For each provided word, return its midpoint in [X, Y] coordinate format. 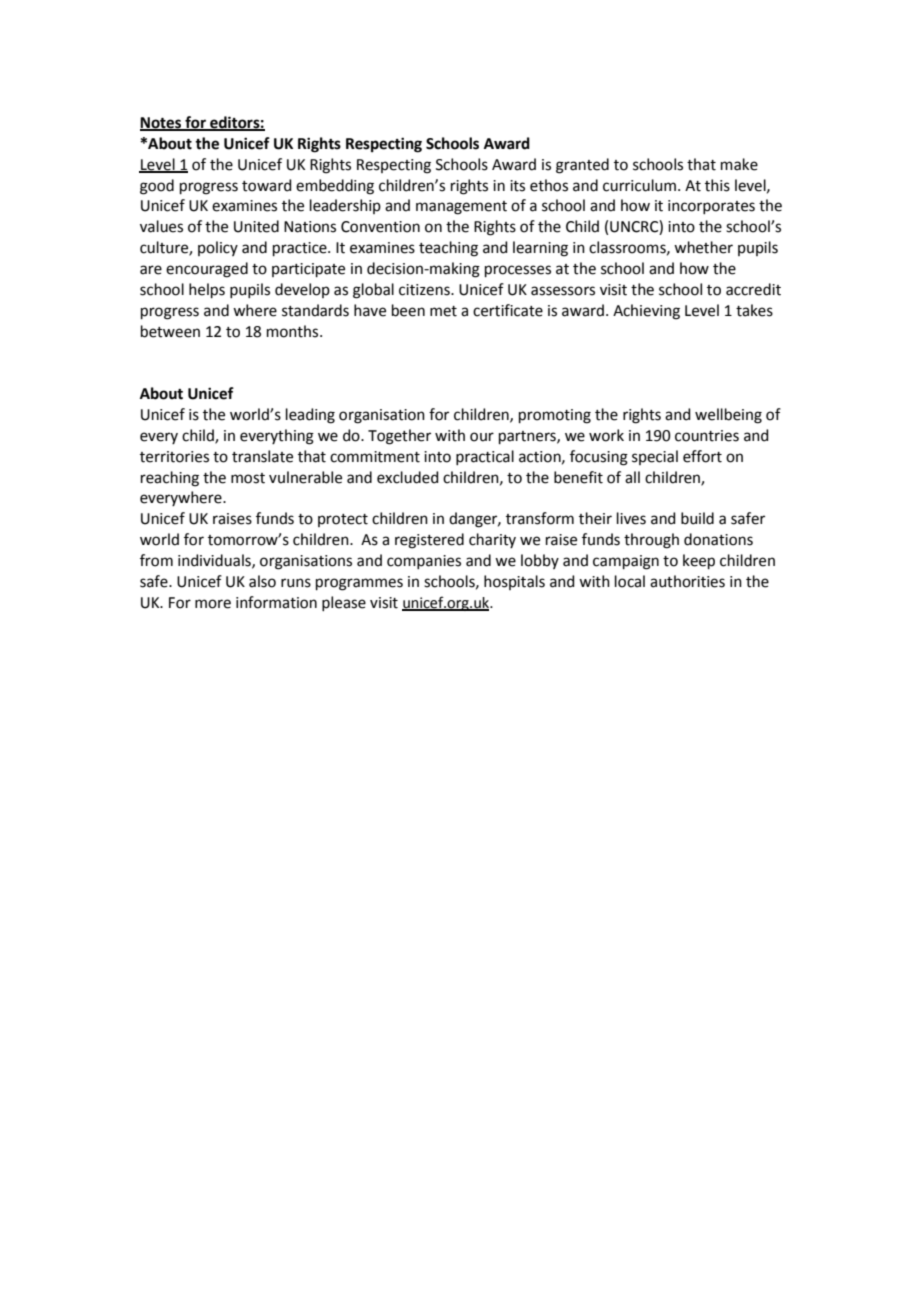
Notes [162, 124]
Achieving [646, 312]
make [739, 164]
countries [707, 436]
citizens [425, 290]
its [517, 186]
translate [262, 456]
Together [399, 437]
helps [207, 290]
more [213, 604]
